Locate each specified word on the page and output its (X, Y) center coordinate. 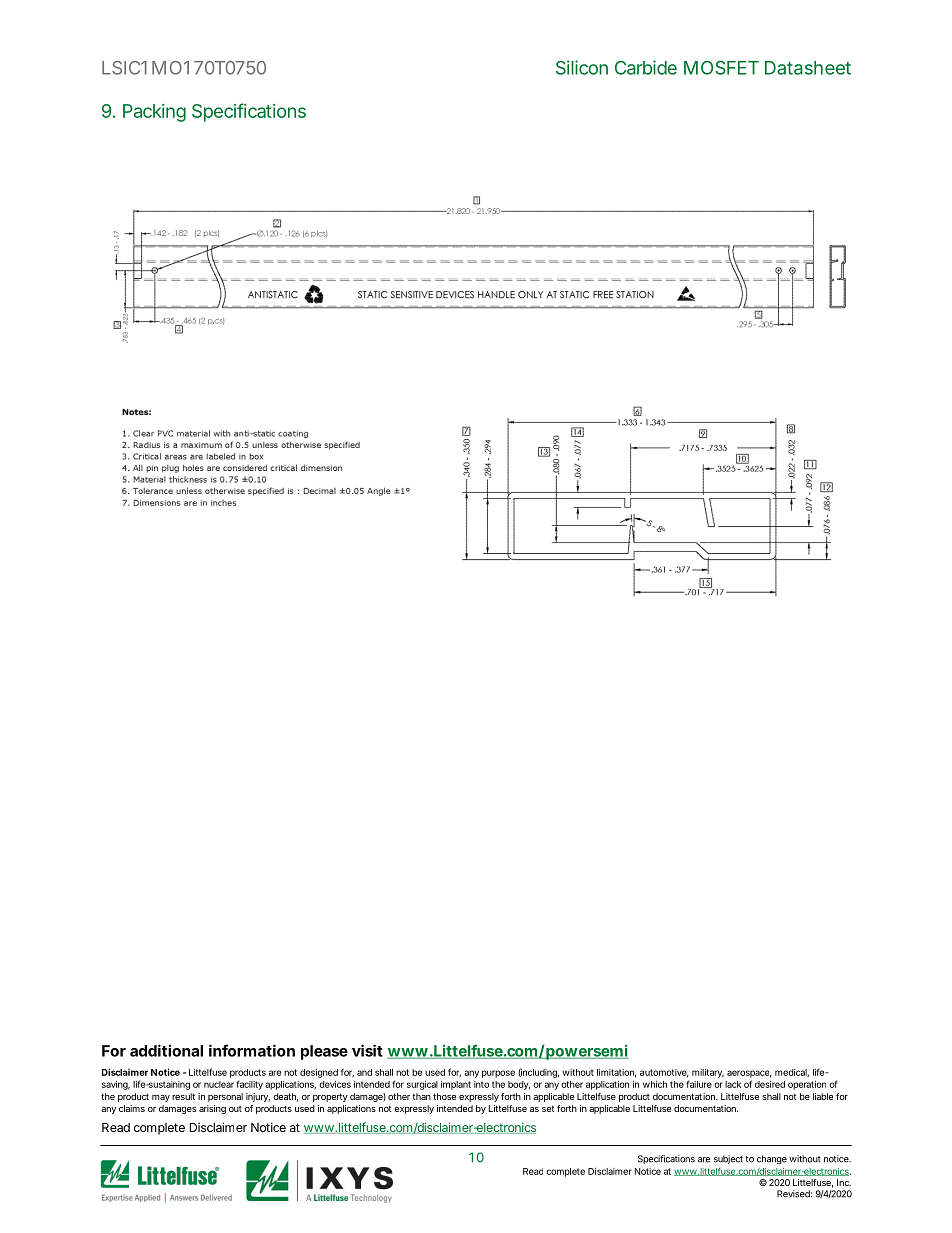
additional (166, 1050)
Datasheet (808, 68)
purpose (498, 1074)
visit (367, 1050)
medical (791, 1073)
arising (212, 1109)
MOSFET (720, 68)
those (444, 1096)
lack (733, 1084)
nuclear (219, 1084)
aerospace (748, 1074)
